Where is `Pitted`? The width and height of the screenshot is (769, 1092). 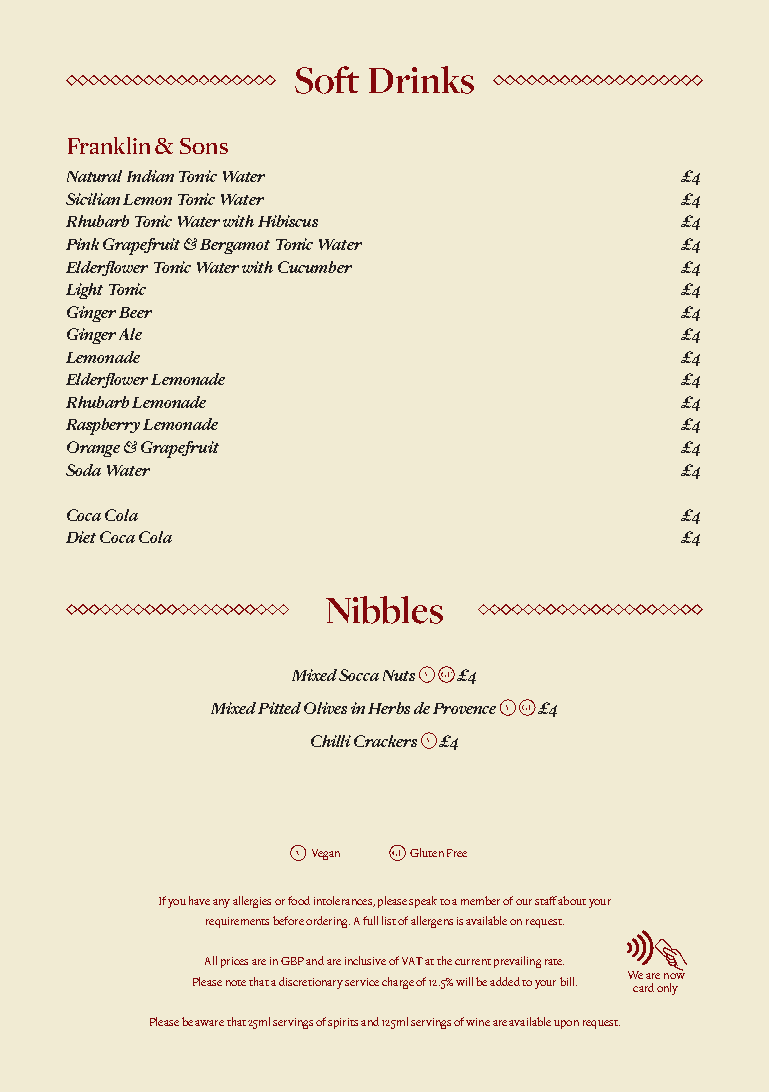
Pitted is located at coordinates (279, 708).
